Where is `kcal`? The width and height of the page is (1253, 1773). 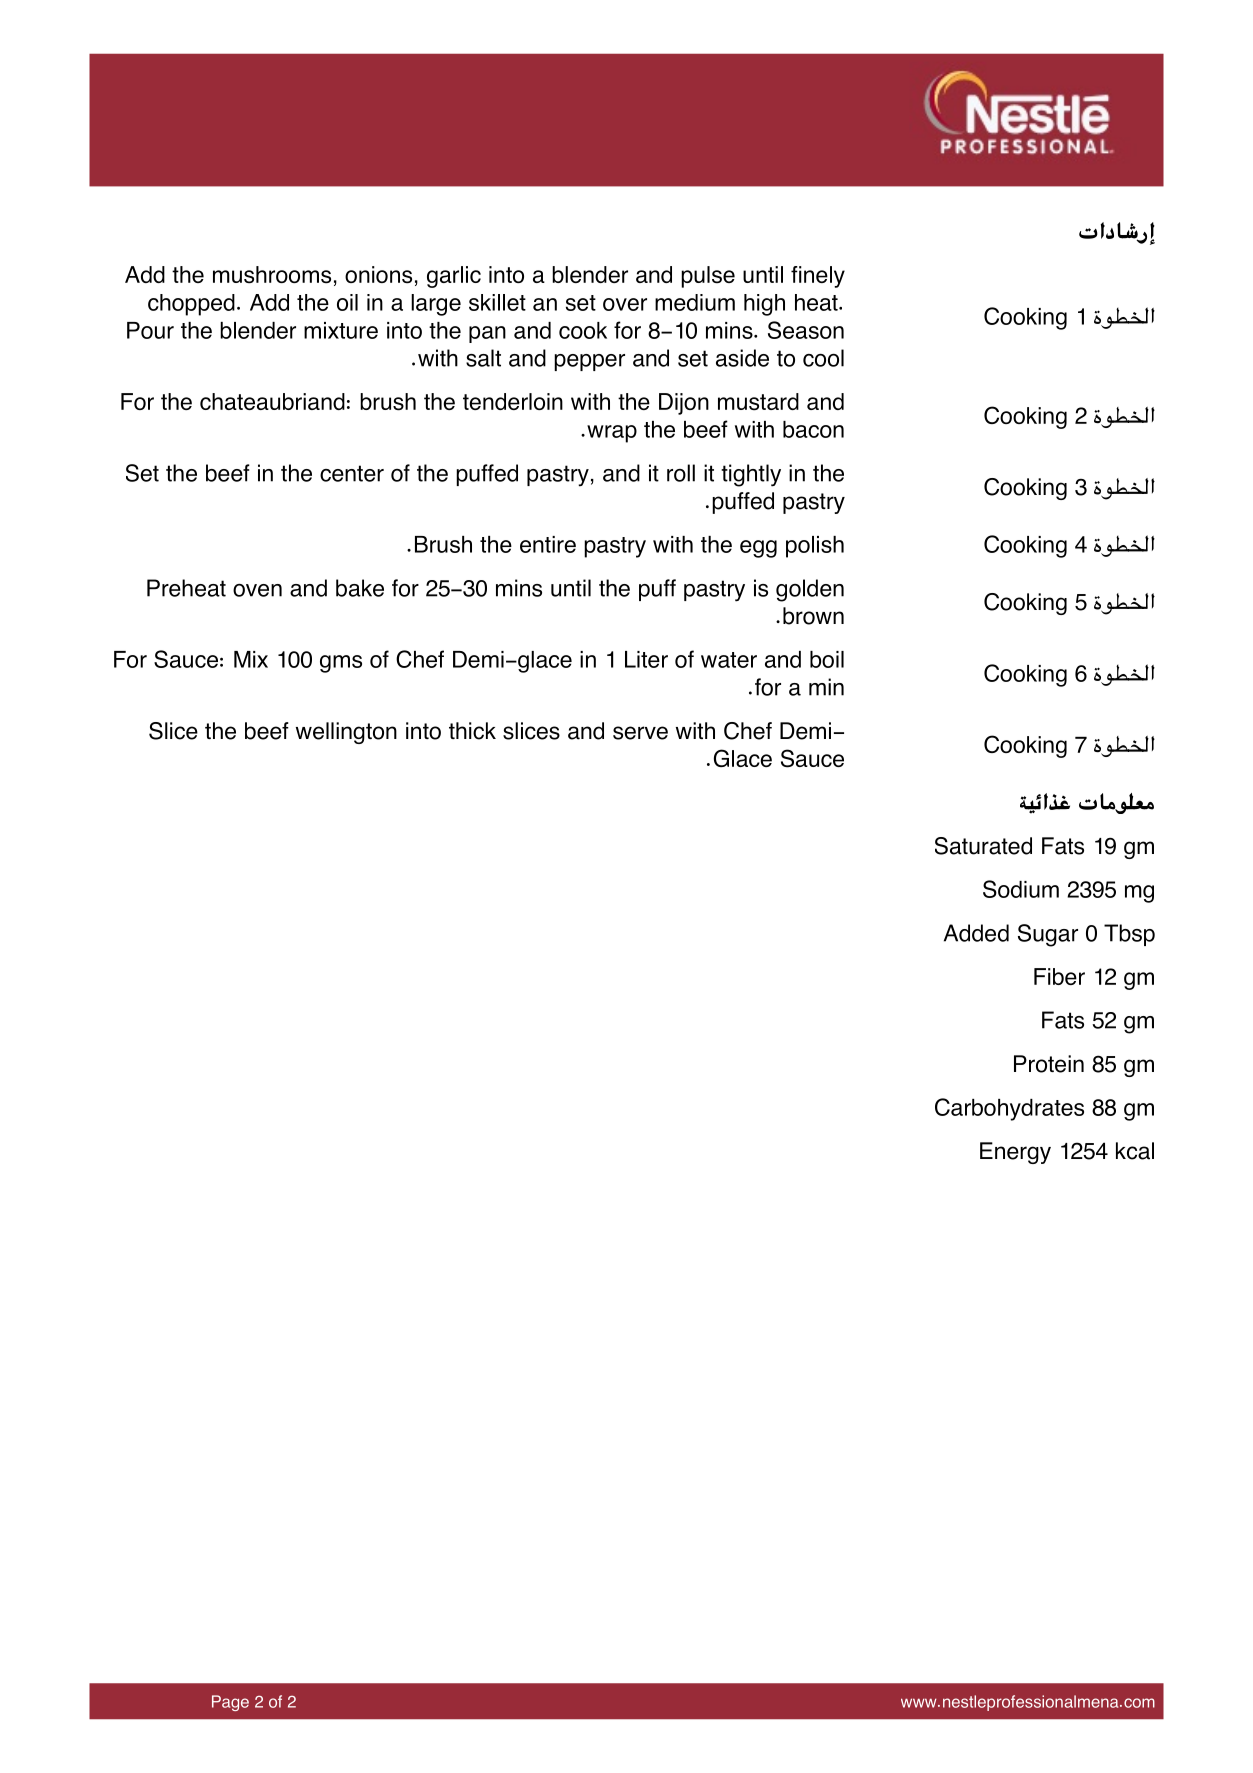
kcal is located at coordinates (1135, 1151).
